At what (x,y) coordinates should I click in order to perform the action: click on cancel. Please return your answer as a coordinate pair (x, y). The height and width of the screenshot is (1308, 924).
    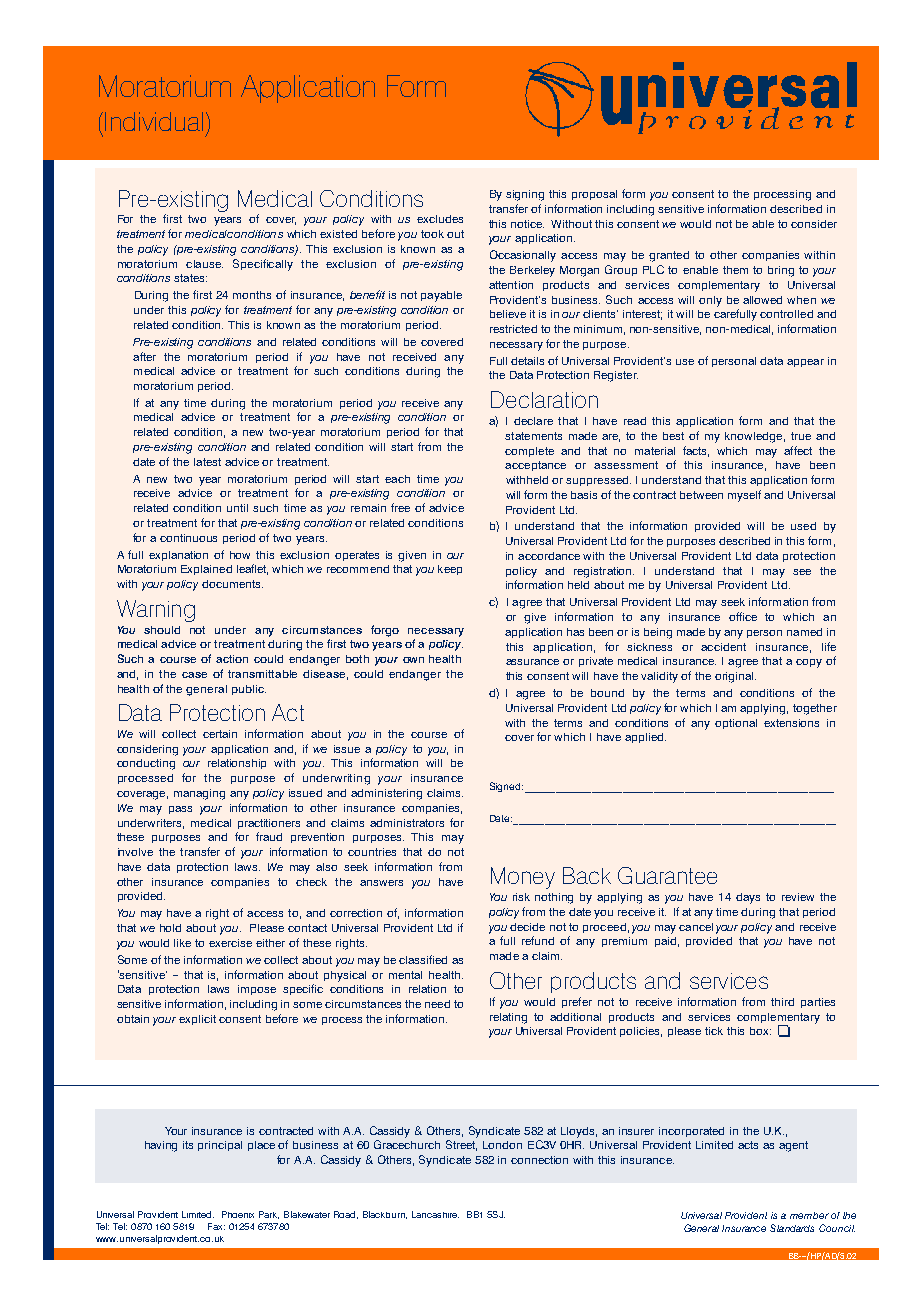
    Looking at the image, I should click on (696, 927).
